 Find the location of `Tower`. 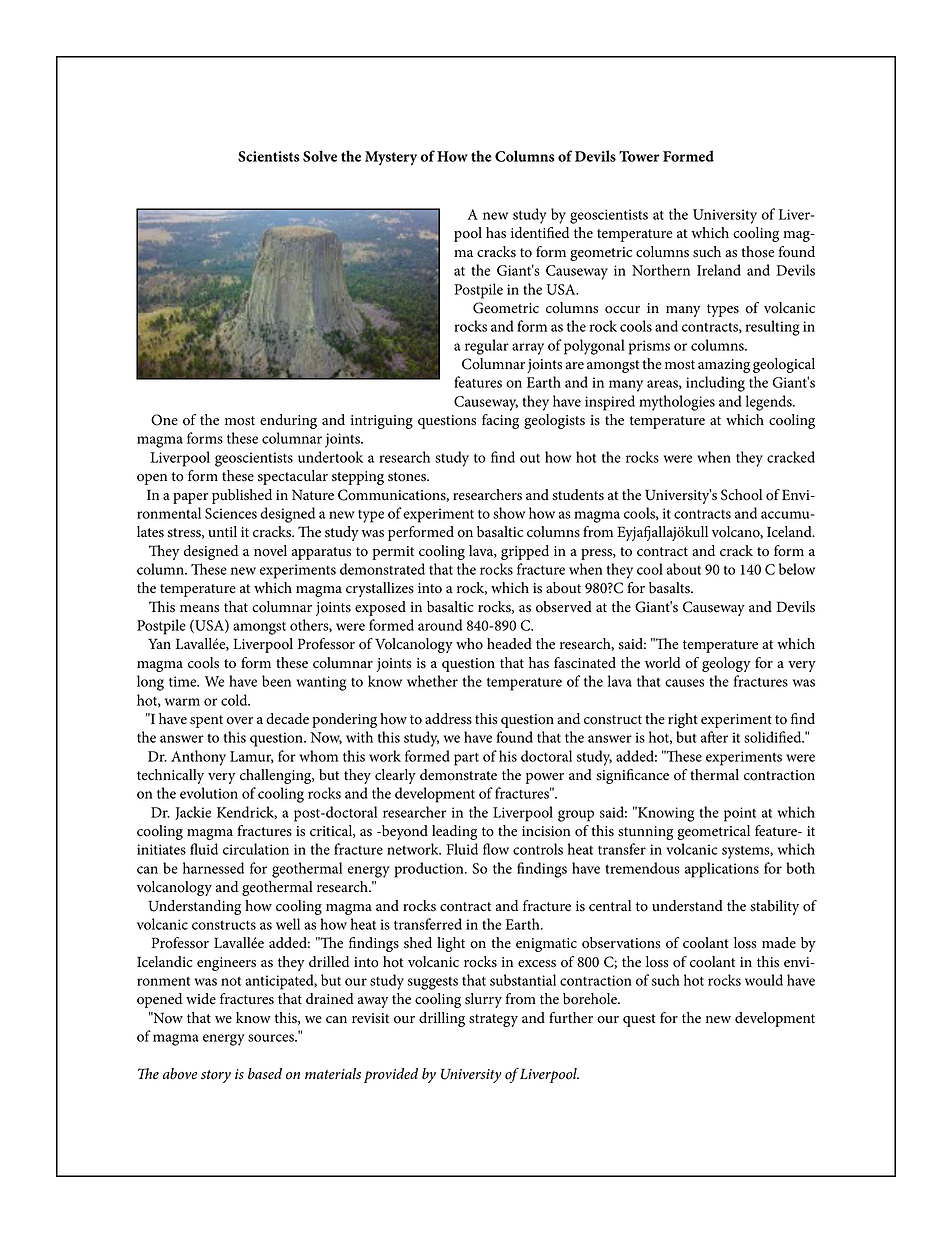

Tower is located at coordinates (639, 156).
